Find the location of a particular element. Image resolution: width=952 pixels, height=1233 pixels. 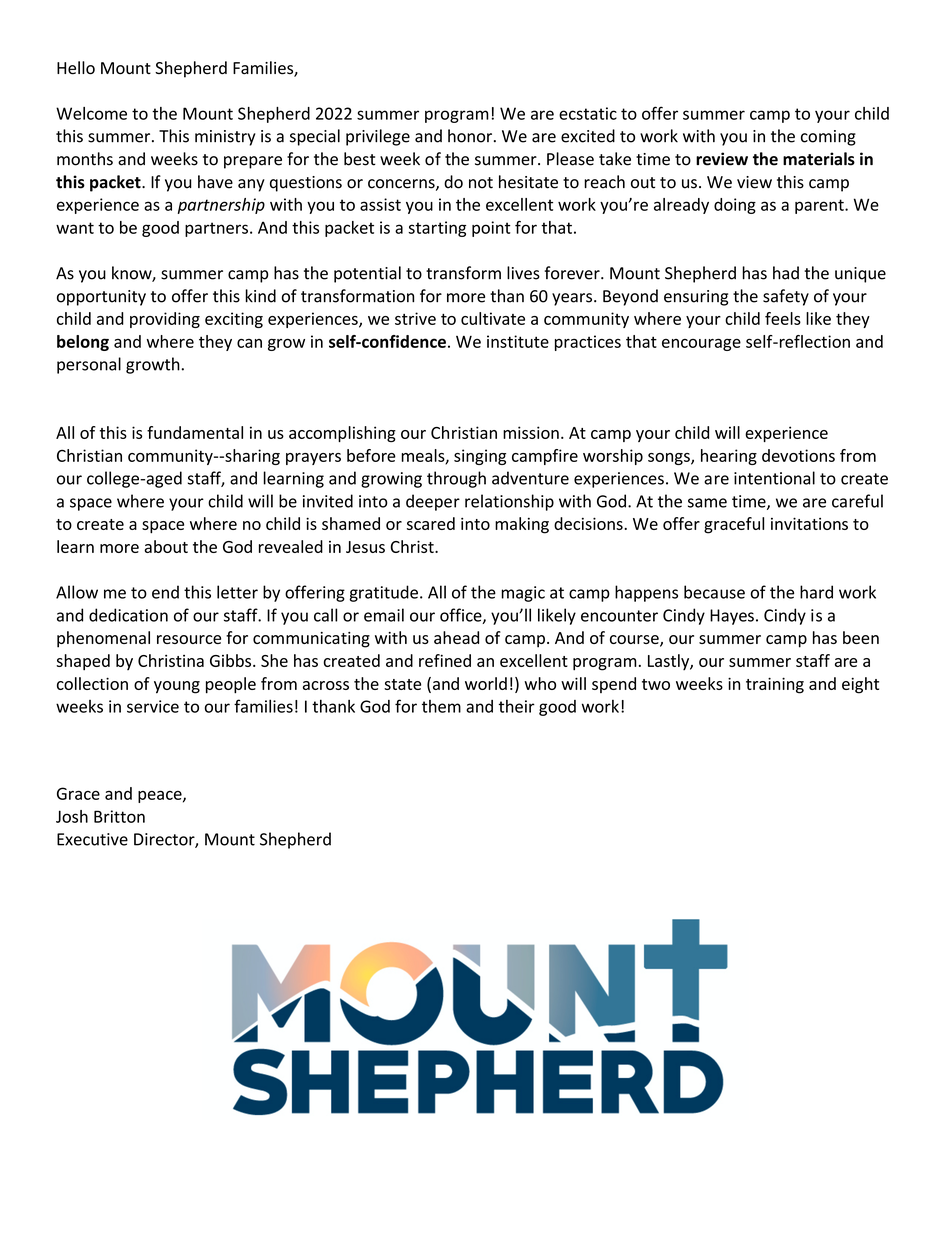

coming is located at coordinates (828, 138).
